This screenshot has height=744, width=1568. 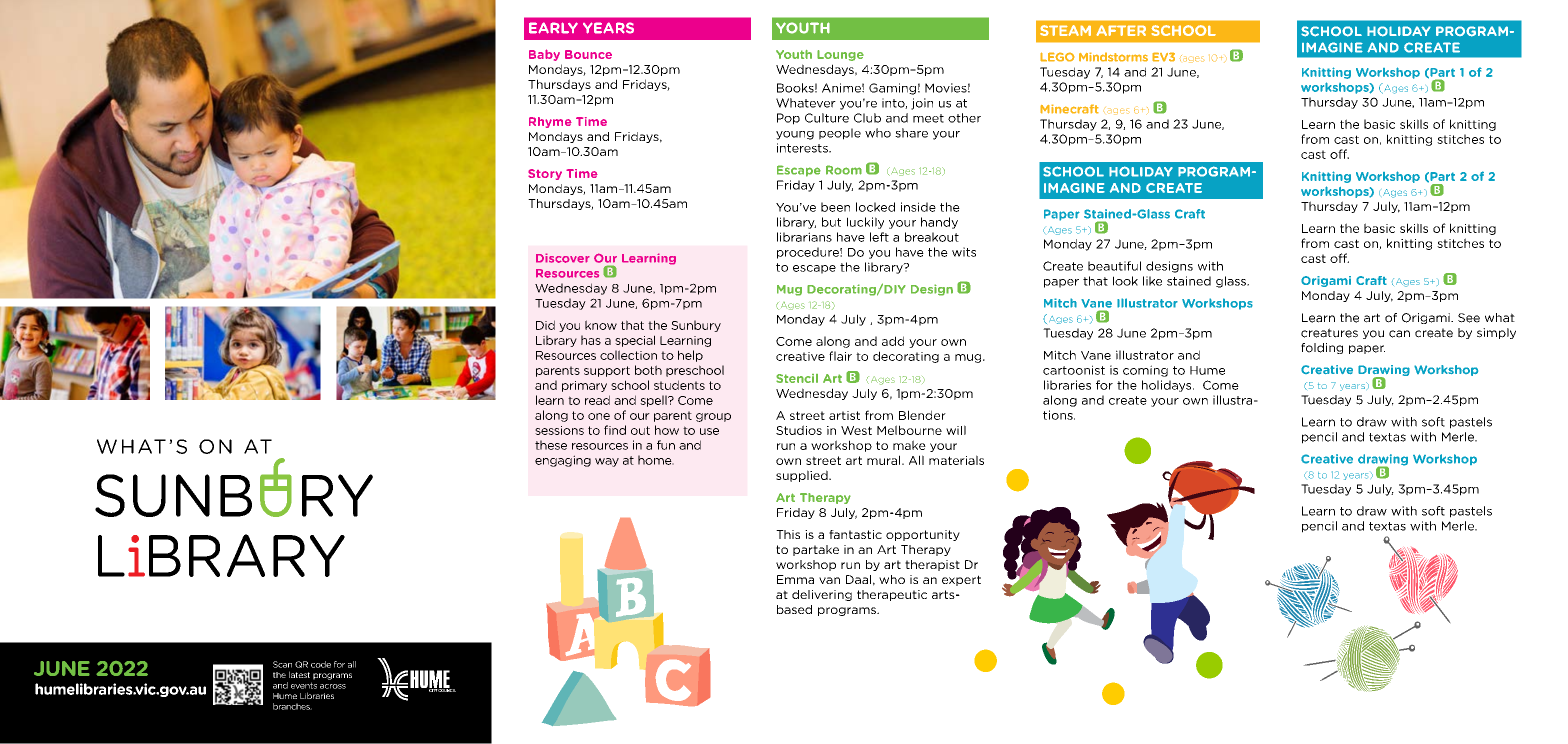 I want to click on code, so click(x=321, y=664).
